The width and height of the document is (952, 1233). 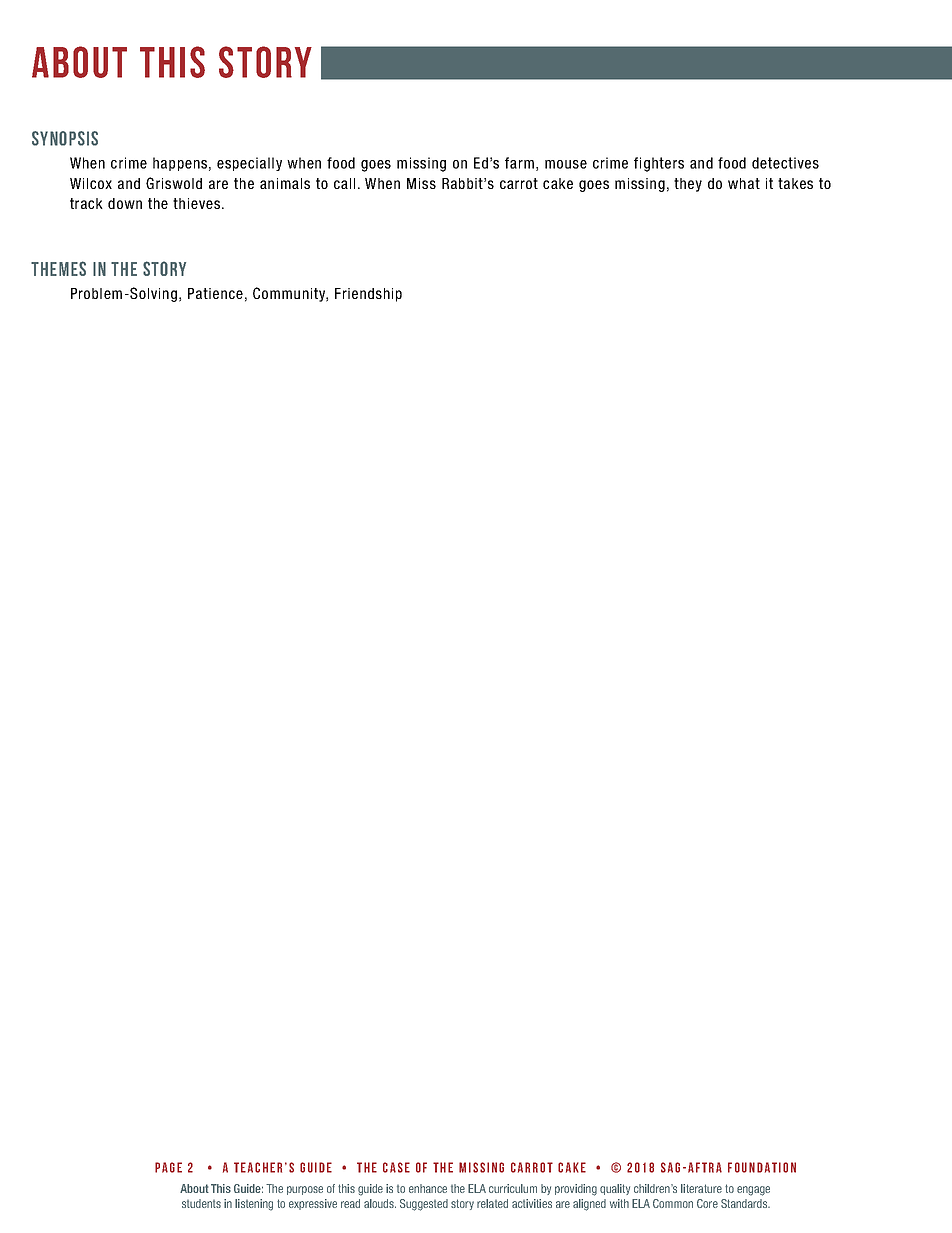 I want to click on Suggested, so click(x=424, y=1205).
